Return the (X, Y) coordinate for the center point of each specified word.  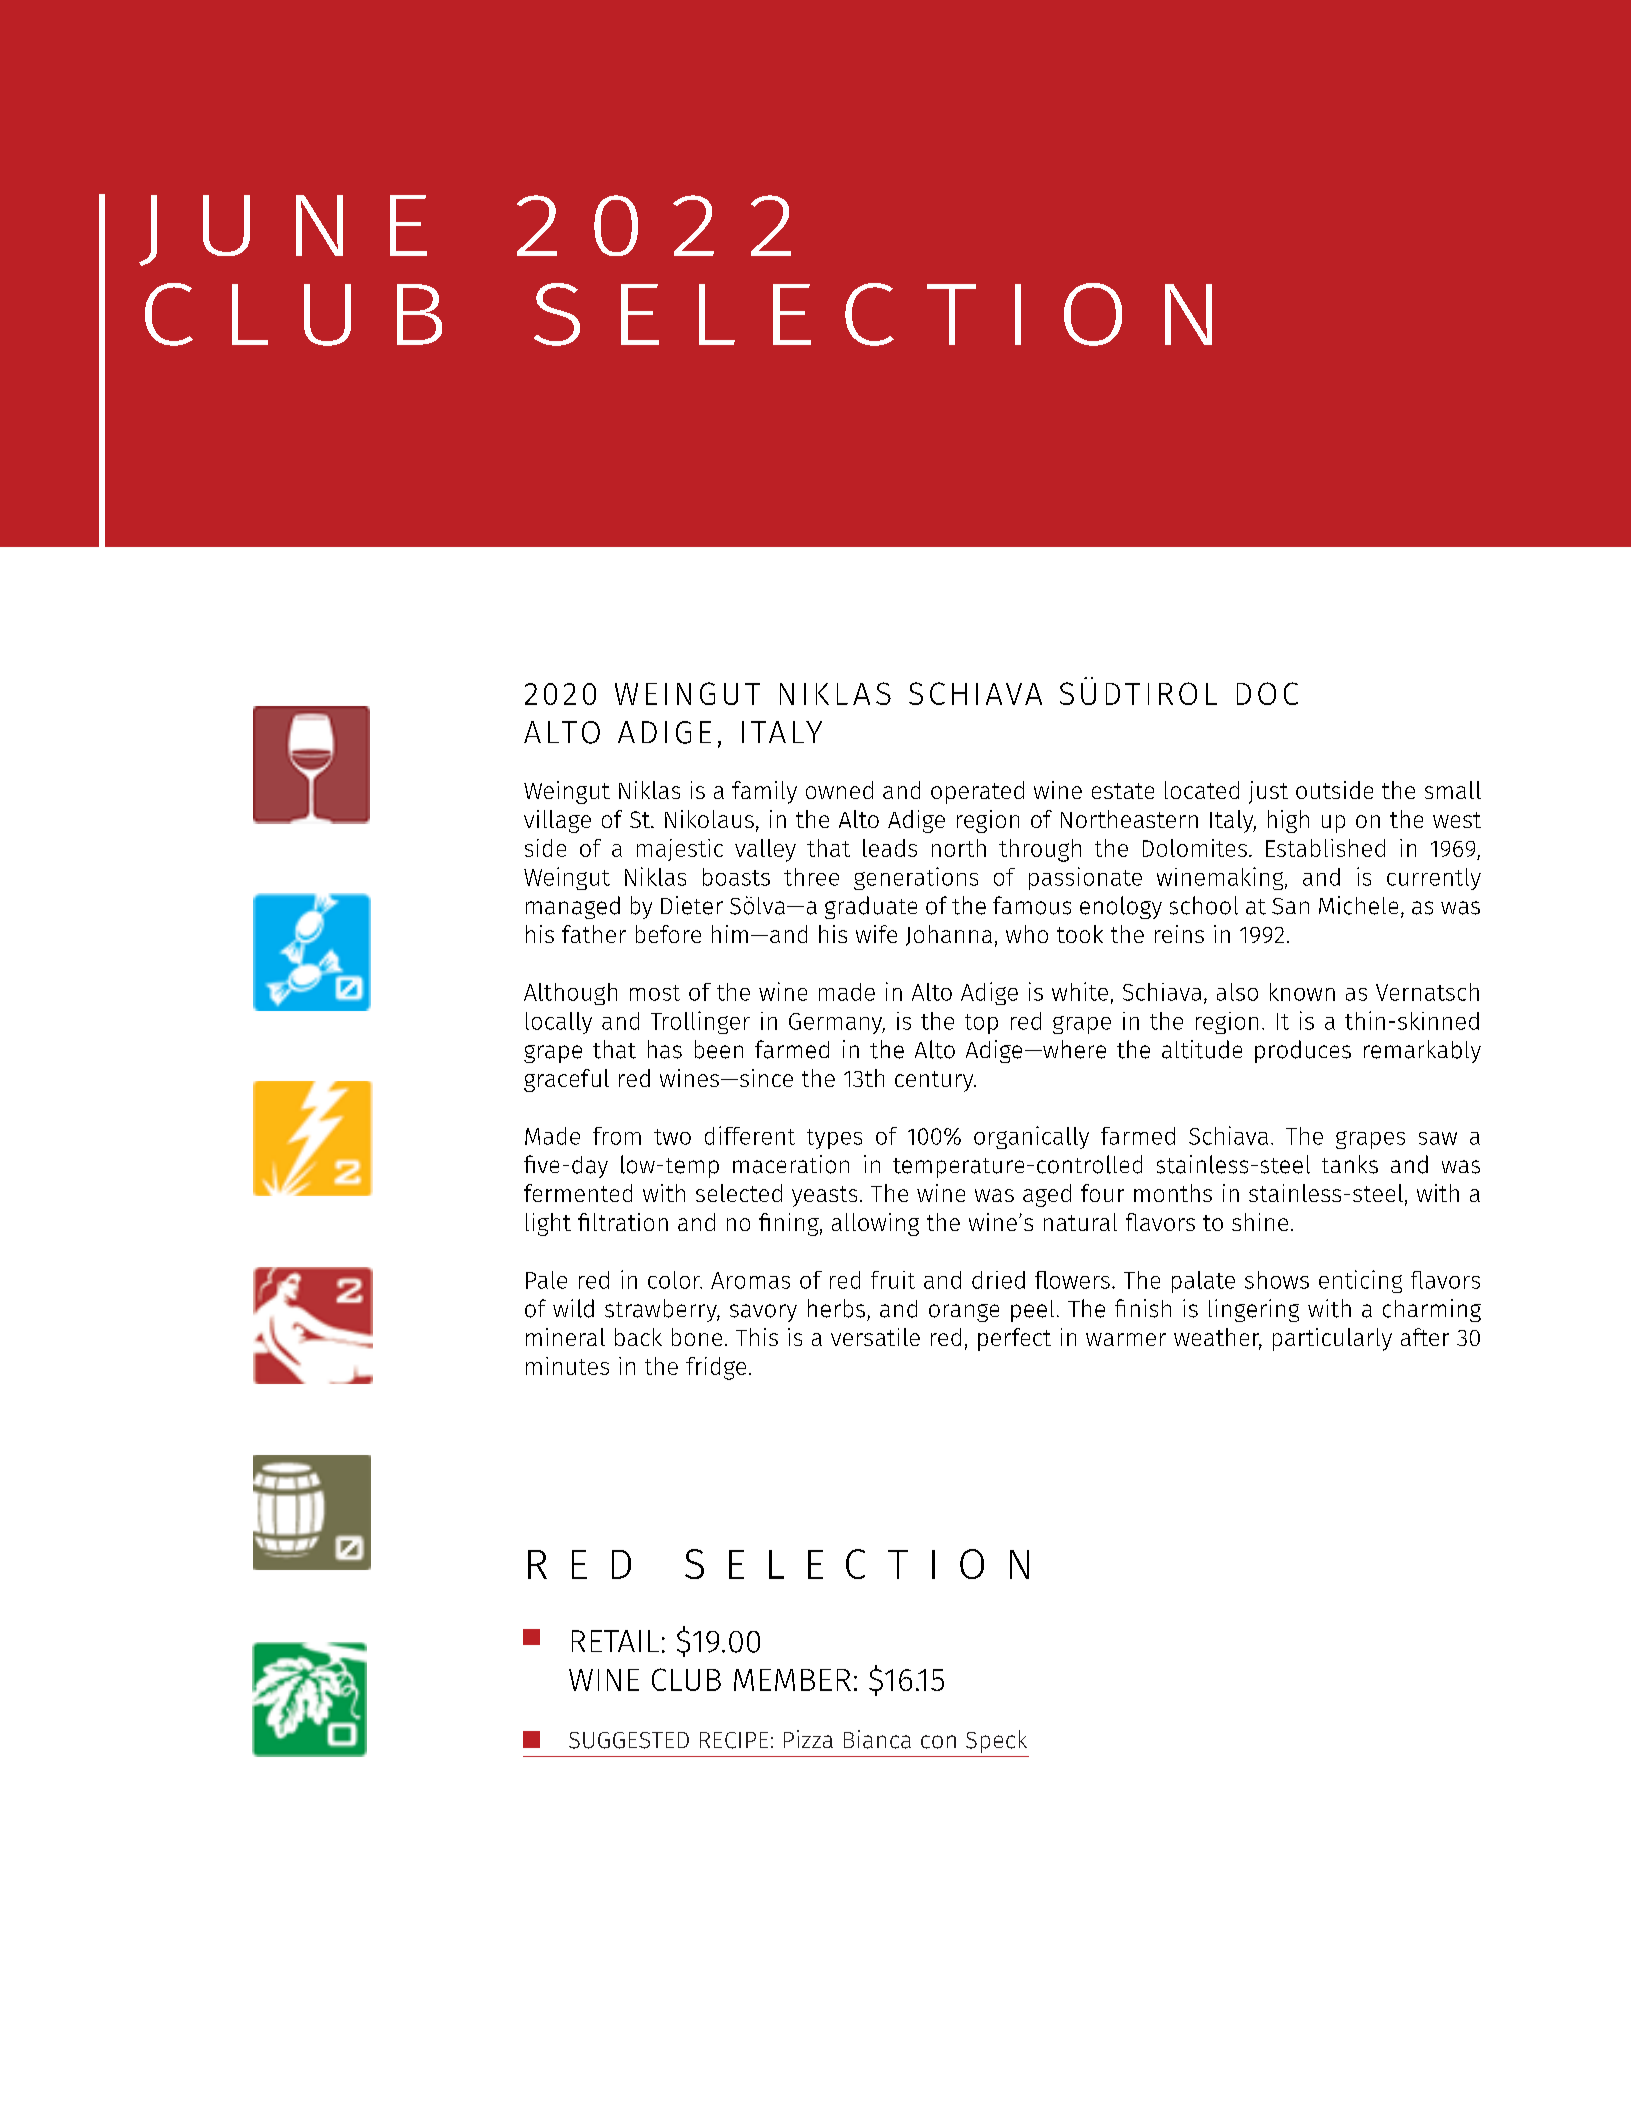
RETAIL (615, 1641)
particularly (1332, 1339)
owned (839, 790)
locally (559, 1023)
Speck (996, 1741)
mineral (565, 1337)
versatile (875, 1337)
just (1268, 792)
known (1302, 992)
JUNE (283, 230)
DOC (1267, 693)
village (557, 821)
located (1202, 790)
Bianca (877, 1739)
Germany (837, 1023)
